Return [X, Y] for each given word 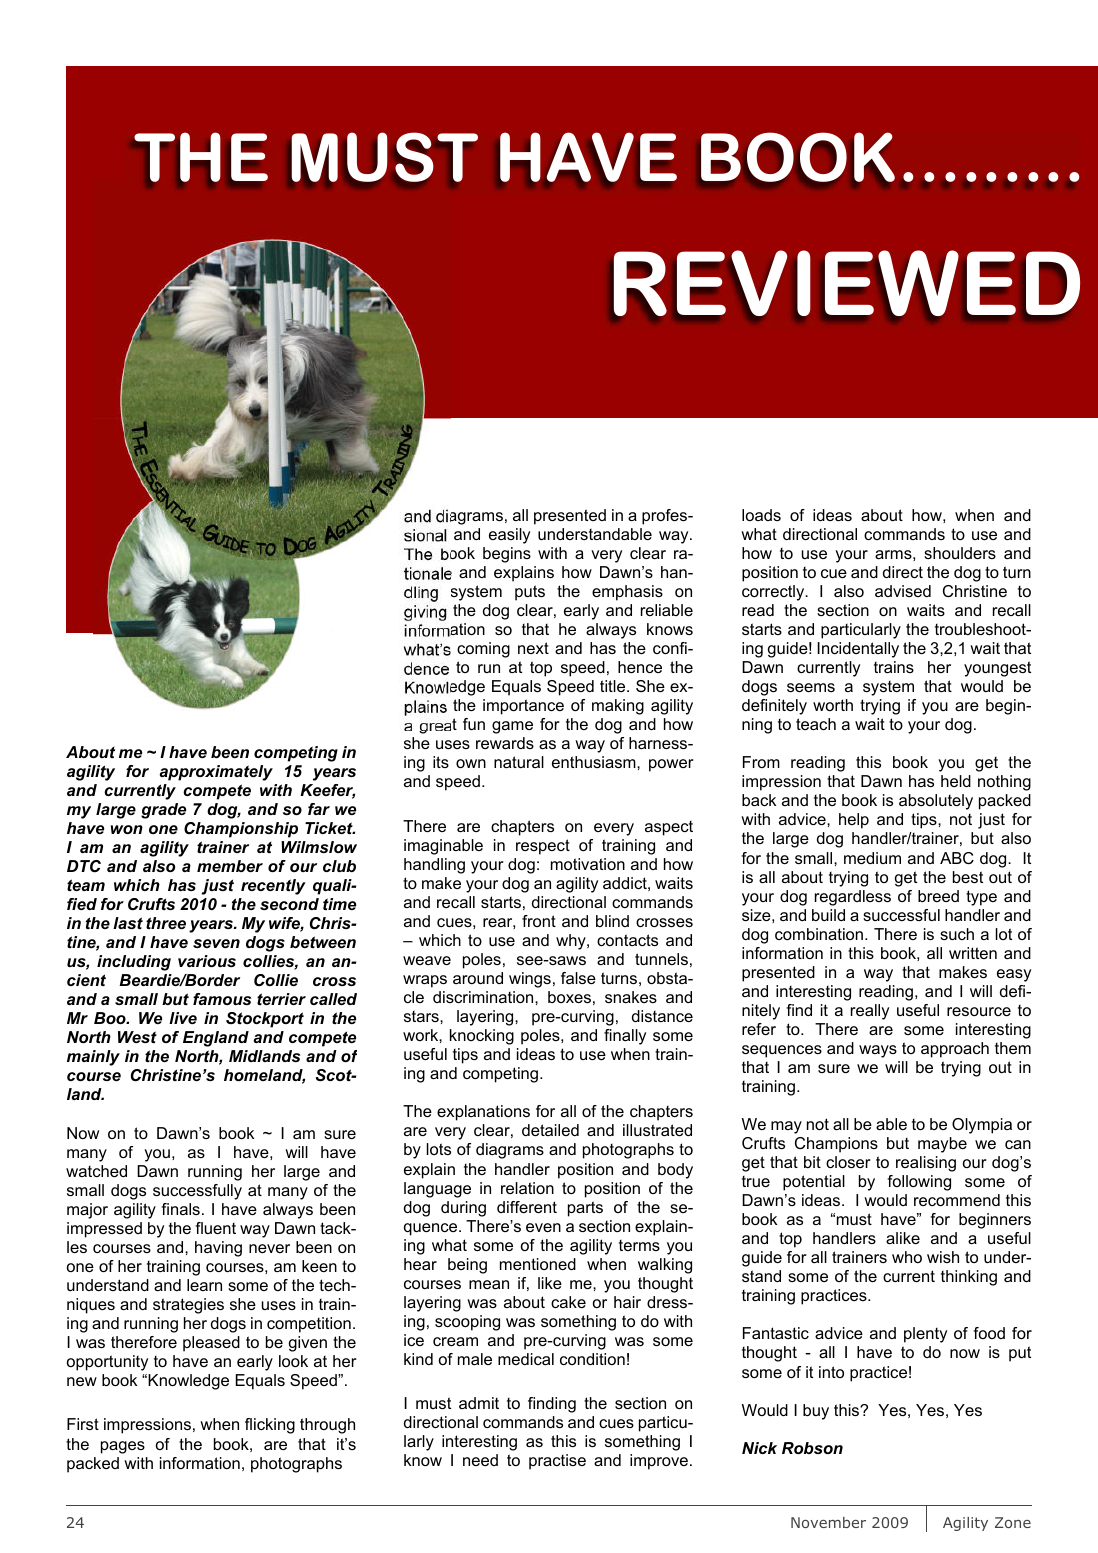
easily [509, 536]
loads [761, 515]
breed [938, 896]
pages [123, 1447]
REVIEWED [847, 283]
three [166, 923]
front [539, 921]
